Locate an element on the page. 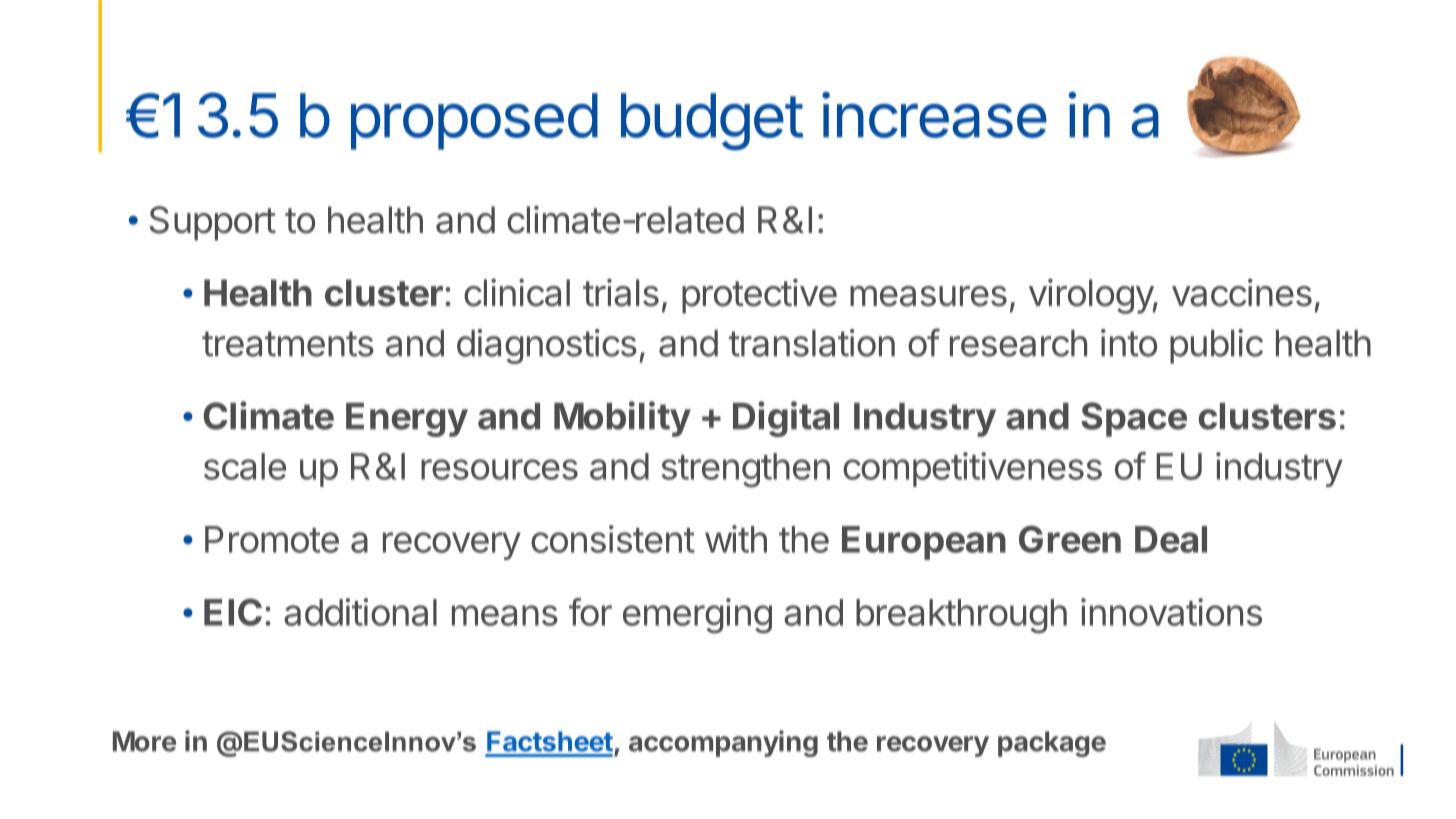  increase is located at coordinates (934, 115).
